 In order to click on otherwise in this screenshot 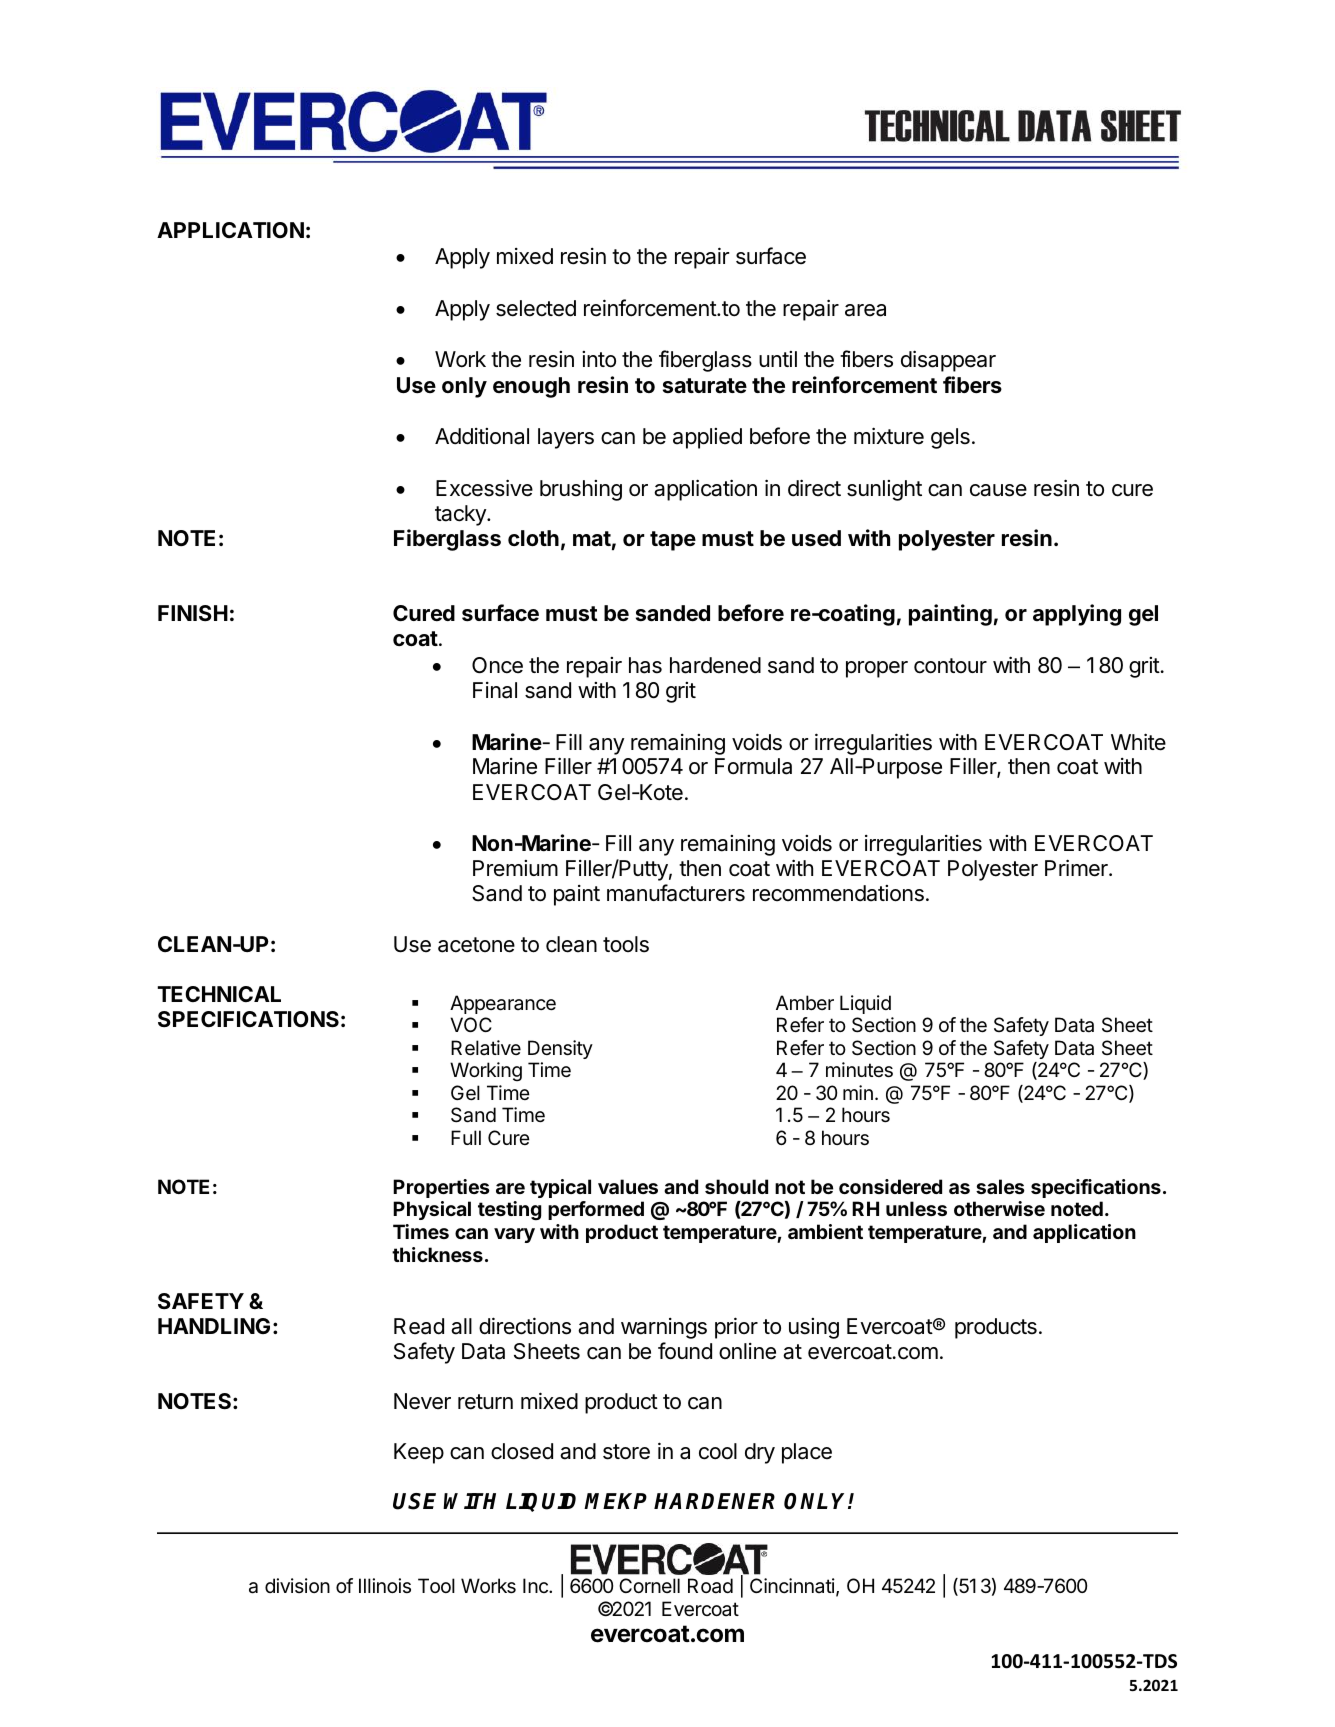, I will do `click(999, 1208)`.
